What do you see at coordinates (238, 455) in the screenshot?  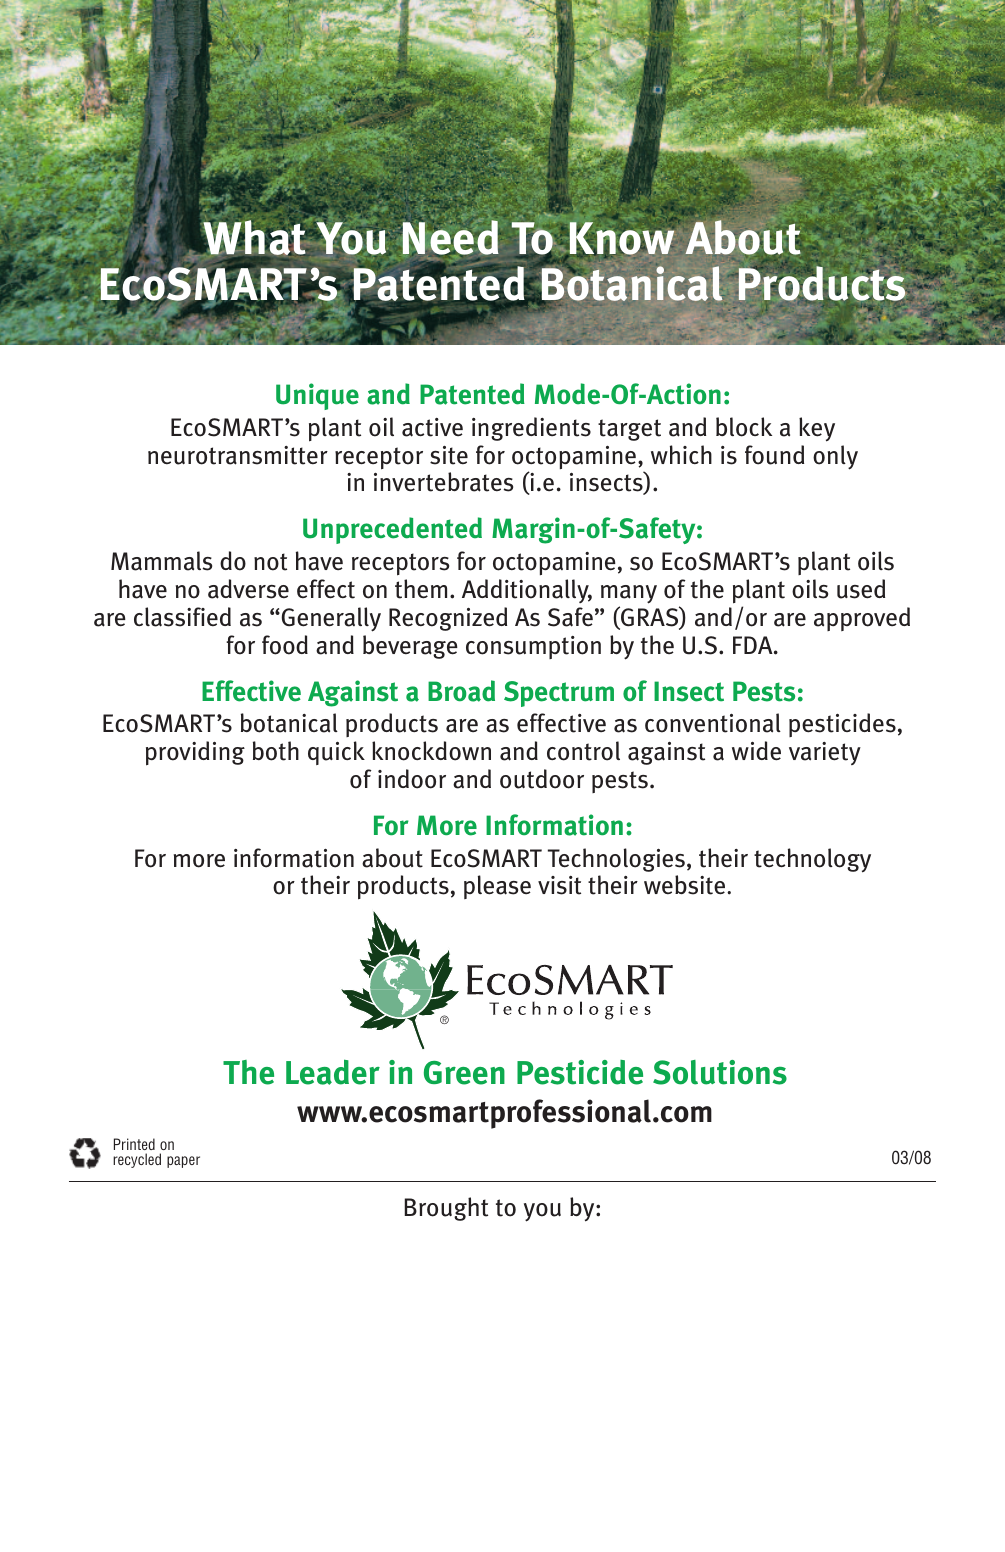 I see `neurotransmitter` at bounding box center [238, 455].
